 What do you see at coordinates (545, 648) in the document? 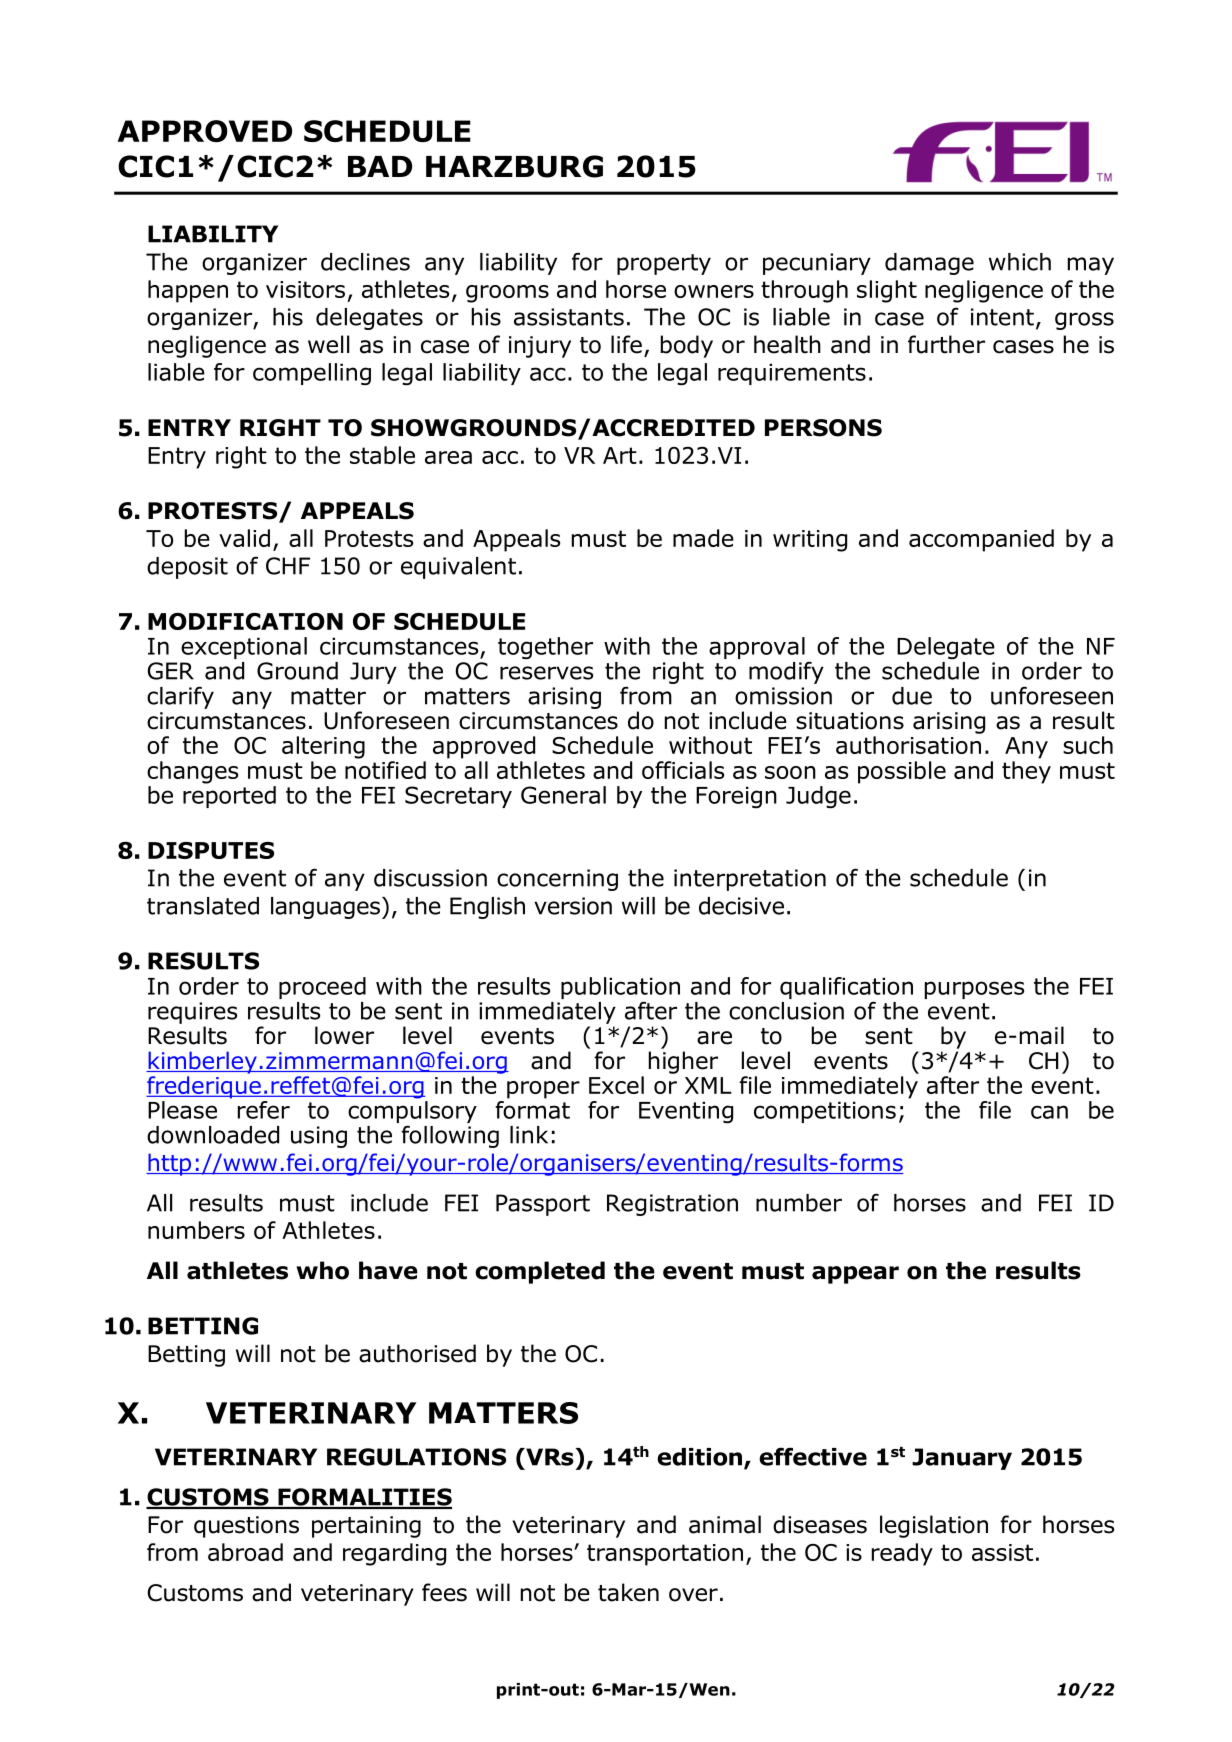
I see `together` at bounding box center [545, 648].
